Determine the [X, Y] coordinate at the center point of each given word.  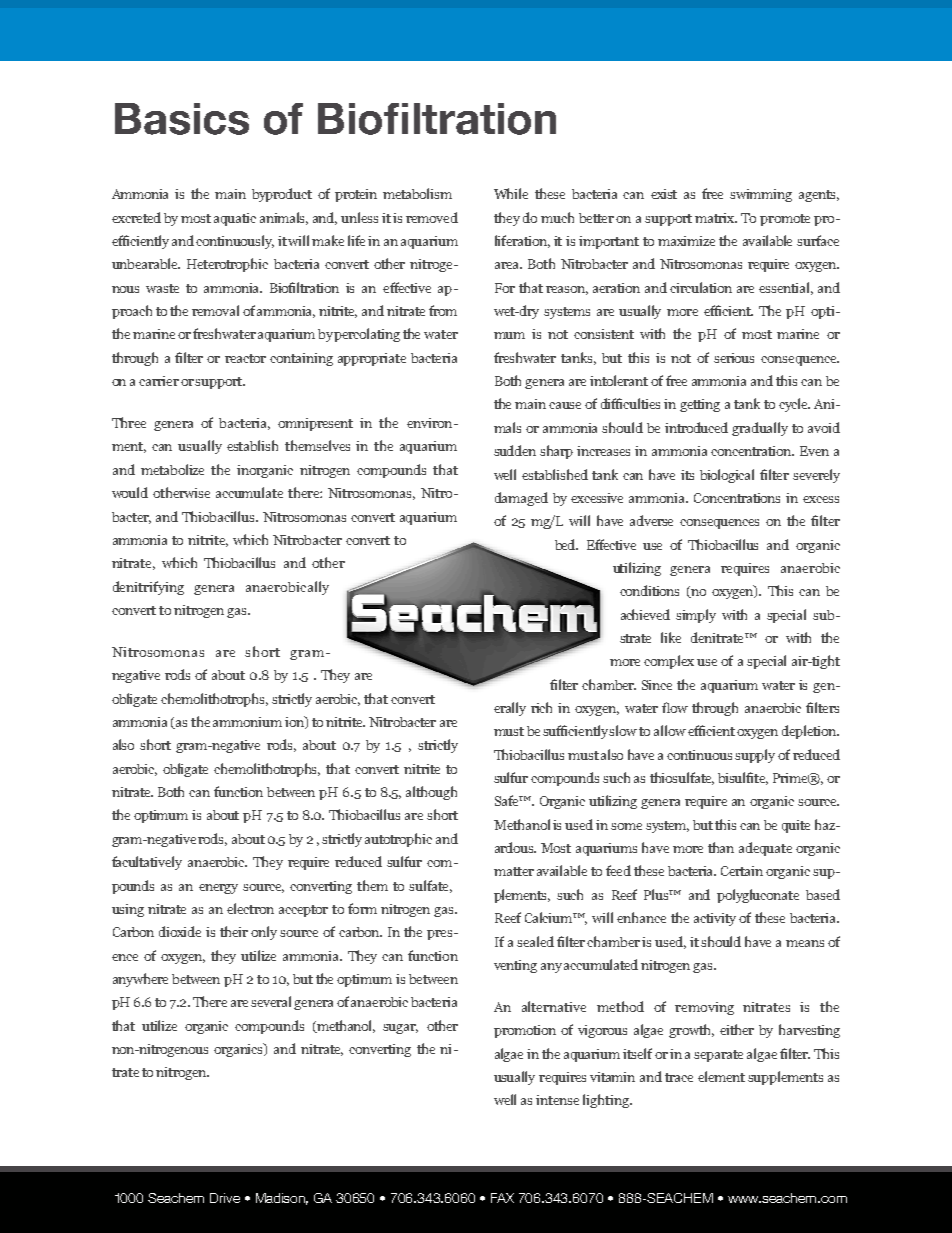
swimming [761, 195]
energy [218, 889]
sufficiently [576, 732]
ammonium [247, 722]
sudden [515, 450]
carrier [159, 381]
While [511, 193]
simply [696, 616]
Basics [182, 119]
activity [715, 919]
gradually [760, 429]
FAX [502, 1198]
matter [514, 871]
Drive [225, 1198]
